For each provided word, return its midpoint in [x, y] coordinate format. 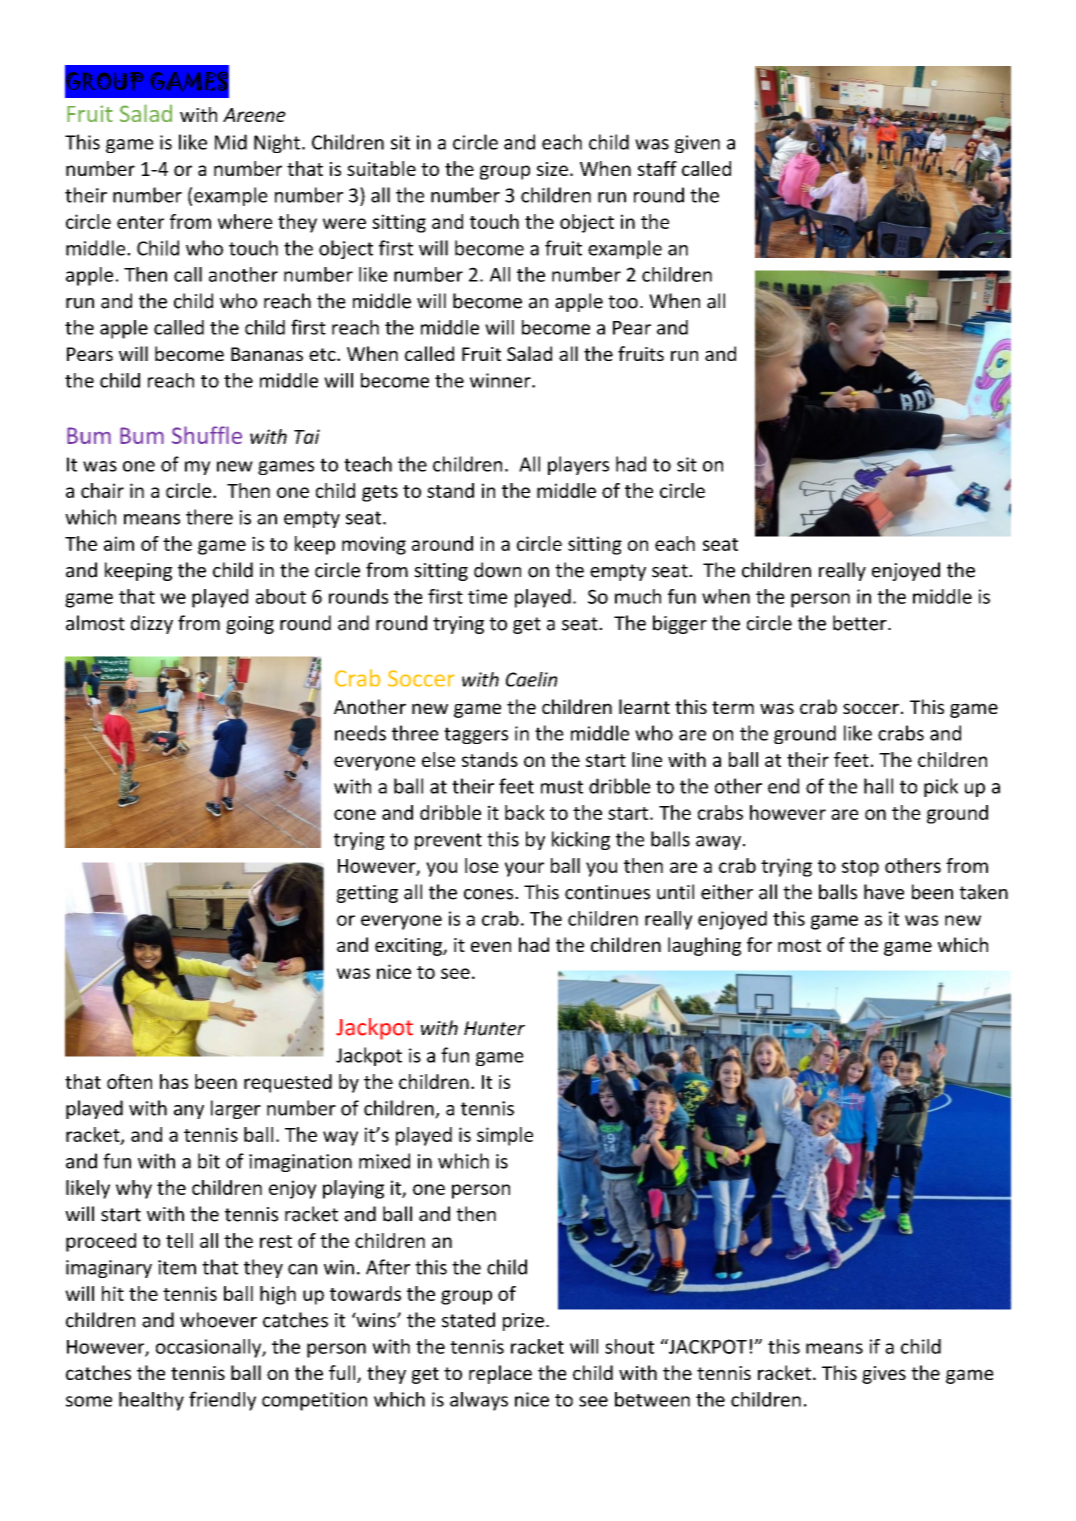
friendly [222, 1401]
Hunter [494, 1028]
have [884, 892]
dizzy [152, 624]
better [861, 623]
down [497, 570]
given [697, 144]
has [174, 1081]
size [552, 169]
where [245, 221]
